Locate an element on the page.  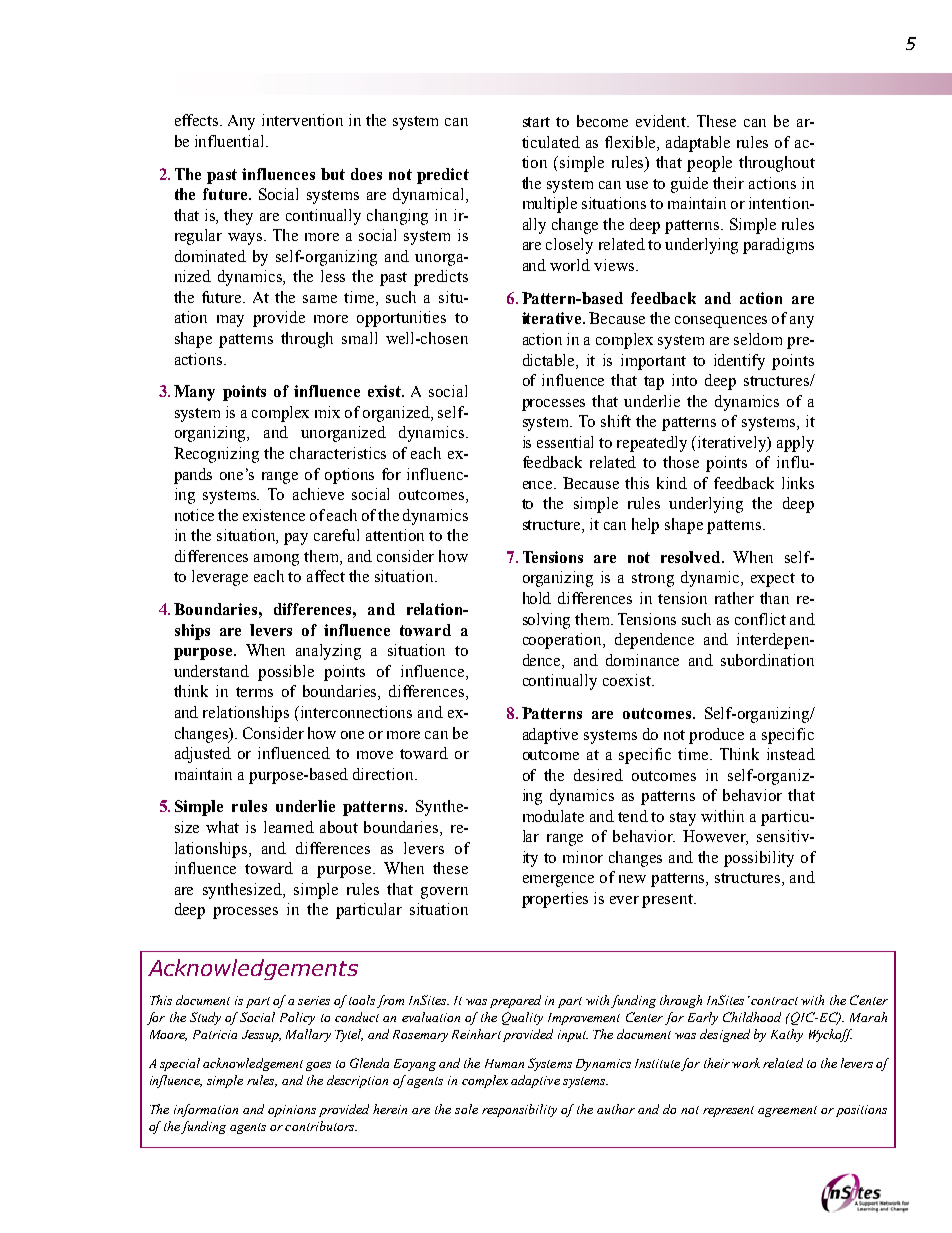
links is located at coordinates (798, 483).
